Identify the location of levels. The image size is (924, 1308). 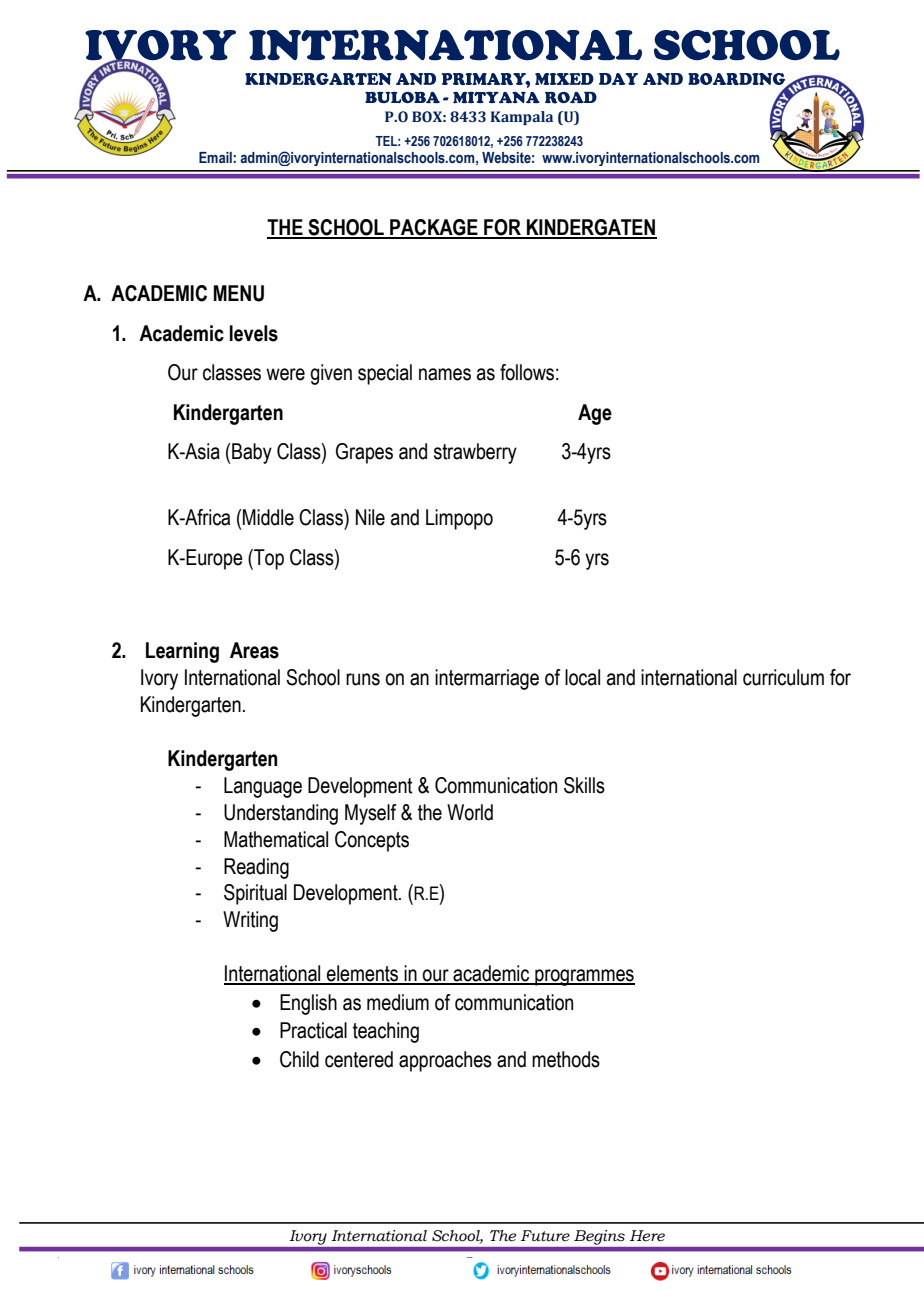
(254, 333).
